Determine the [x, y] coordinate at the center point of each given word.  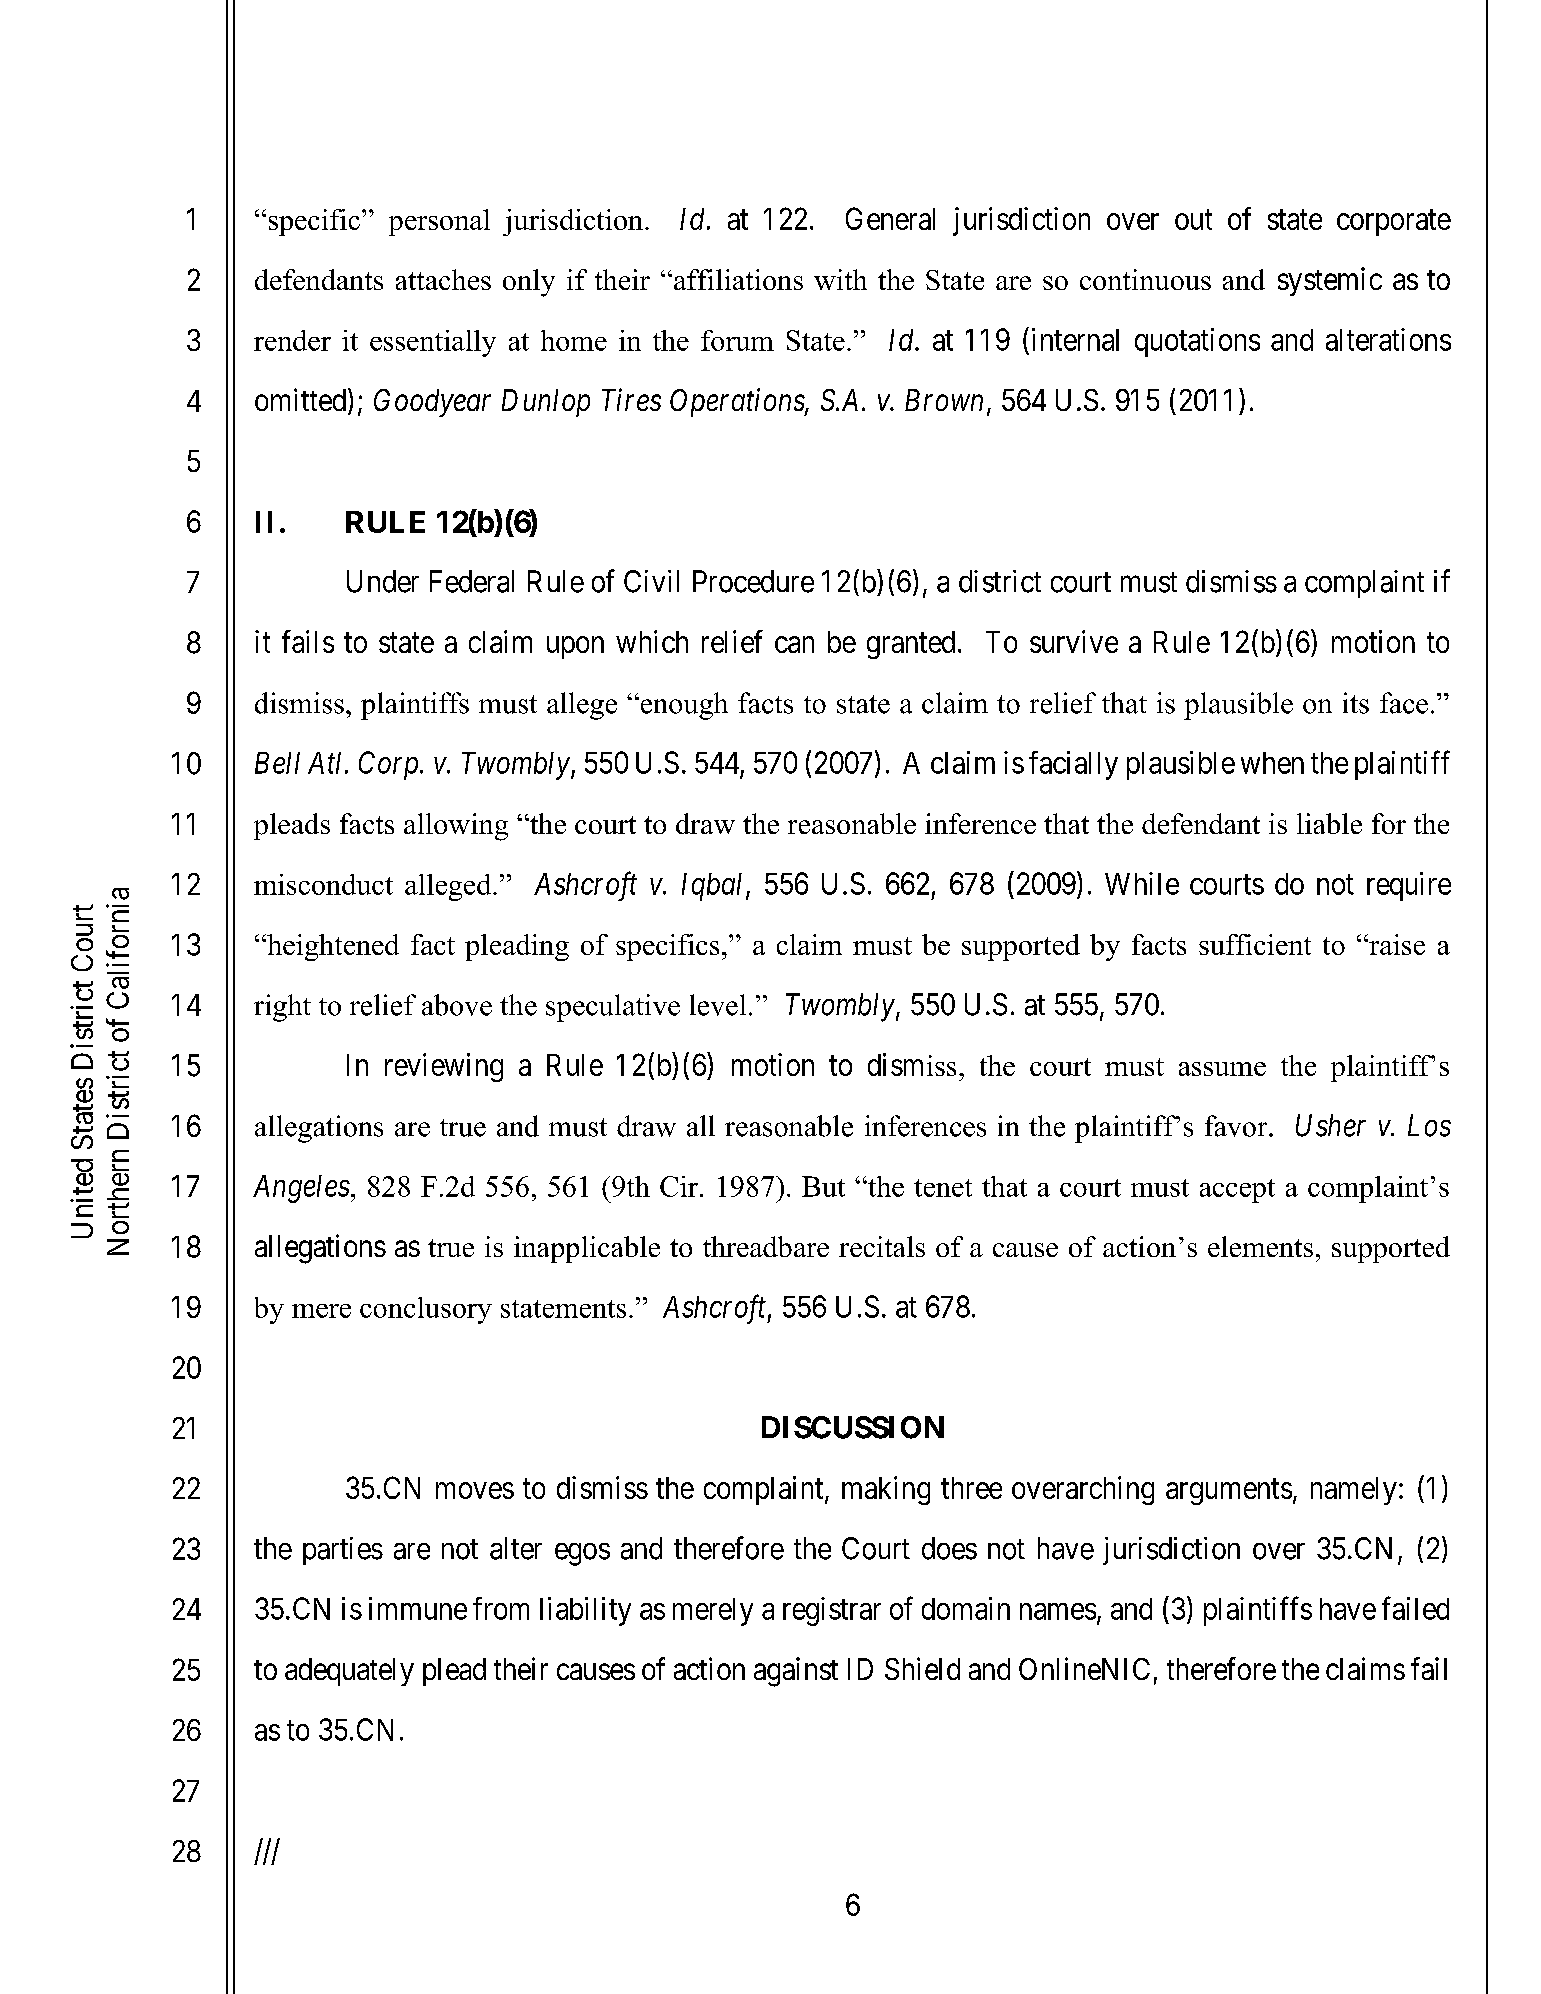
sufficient [1255, 944]
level [718, 1005]
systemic [1330, 281]
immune [418, 1608]
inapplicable [587, 1249]
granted [911, 645]
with [840, 279]
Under [383, 581]
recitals [882, 1246]
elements [1260, 1246]
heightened [332, 947]
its [1356, 703]
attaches [443, 279]
